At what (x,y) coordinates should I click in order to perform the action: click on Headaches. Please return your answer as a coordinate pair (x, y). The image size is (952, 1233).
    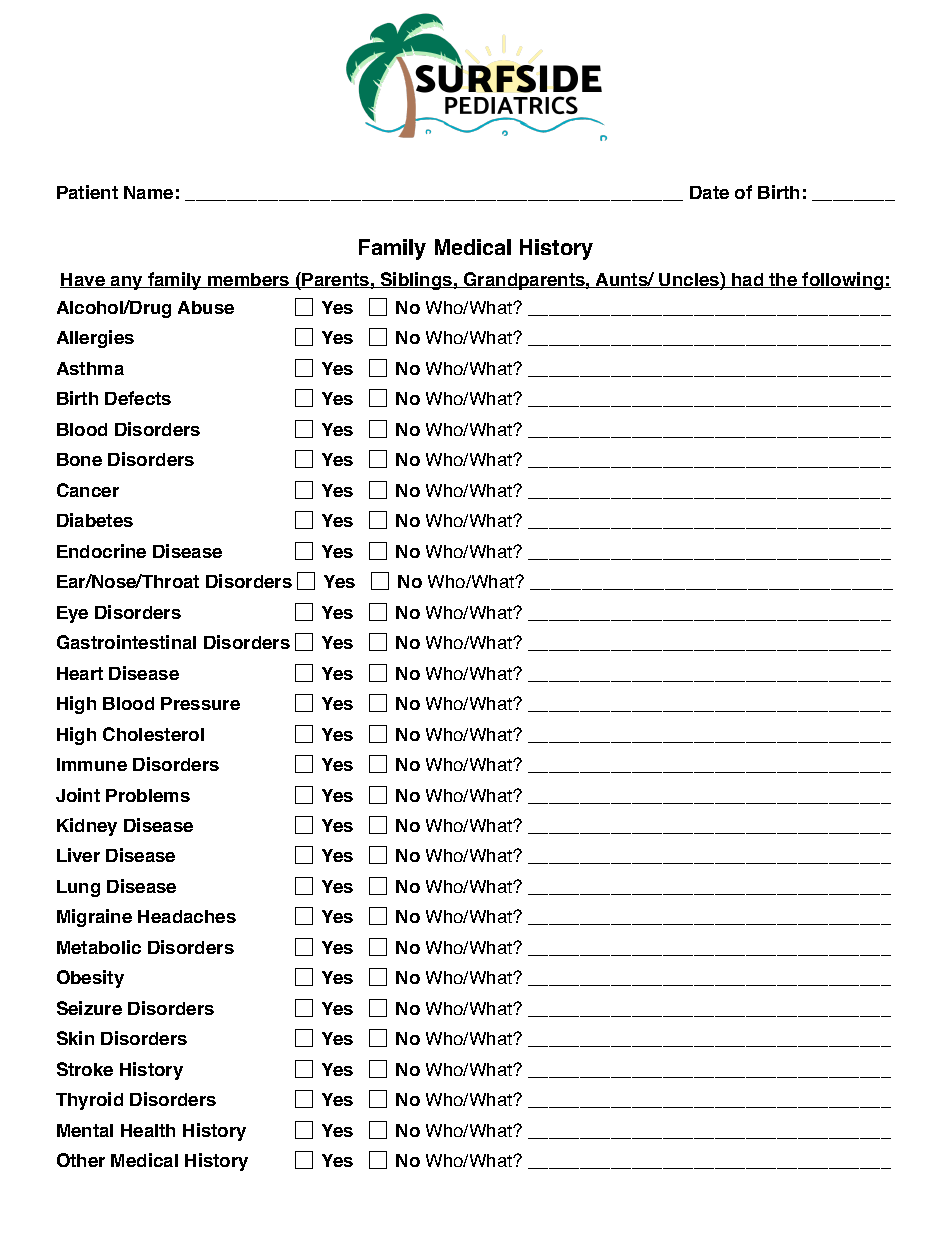
    Looking at the image, I should click on (187, 916).
